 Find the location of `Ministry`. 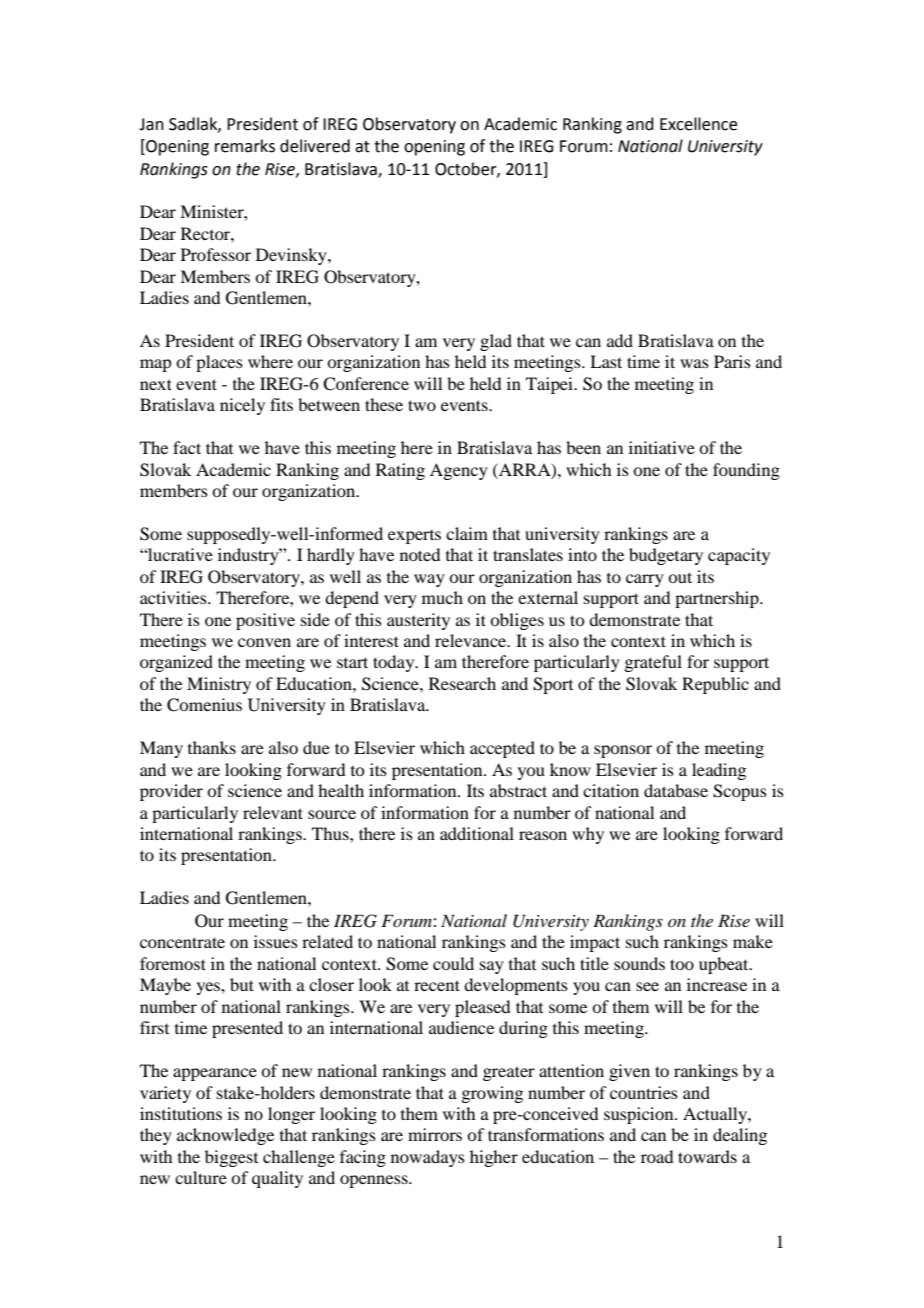

Ministry is located at coordinates (219, 685).
